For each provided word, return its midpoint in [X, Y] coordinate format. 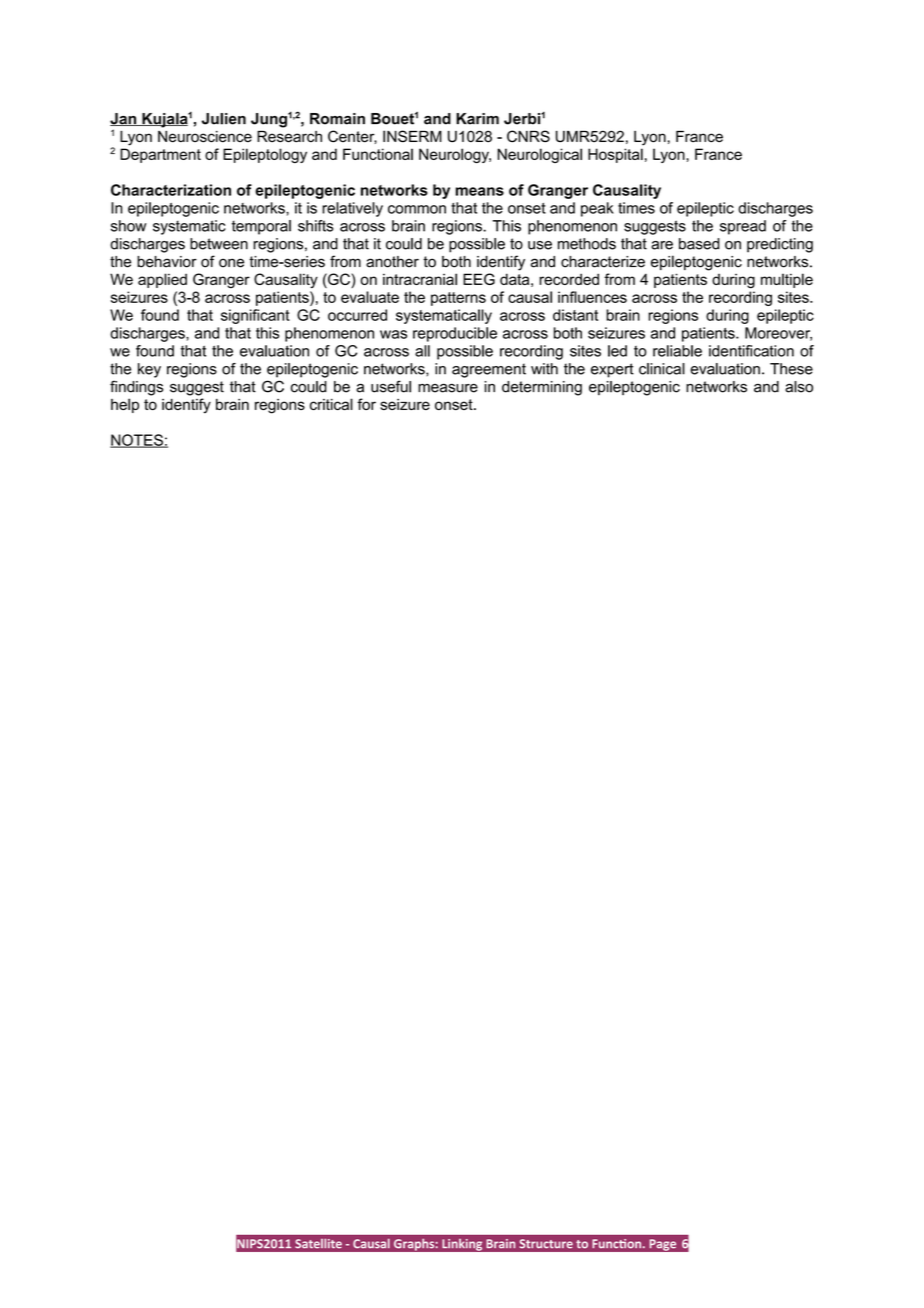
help [125, 405]
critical [331, 404]
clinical [662, 369]
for [366, 404]
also [799, 387]
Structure [546, 1243]
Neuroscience [205, 137]
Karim [477, 119]
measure [448, 388]
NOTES [137, 441]
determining [542, 388]
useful [391, 386]
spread [743, 227]
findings [136, 388]
